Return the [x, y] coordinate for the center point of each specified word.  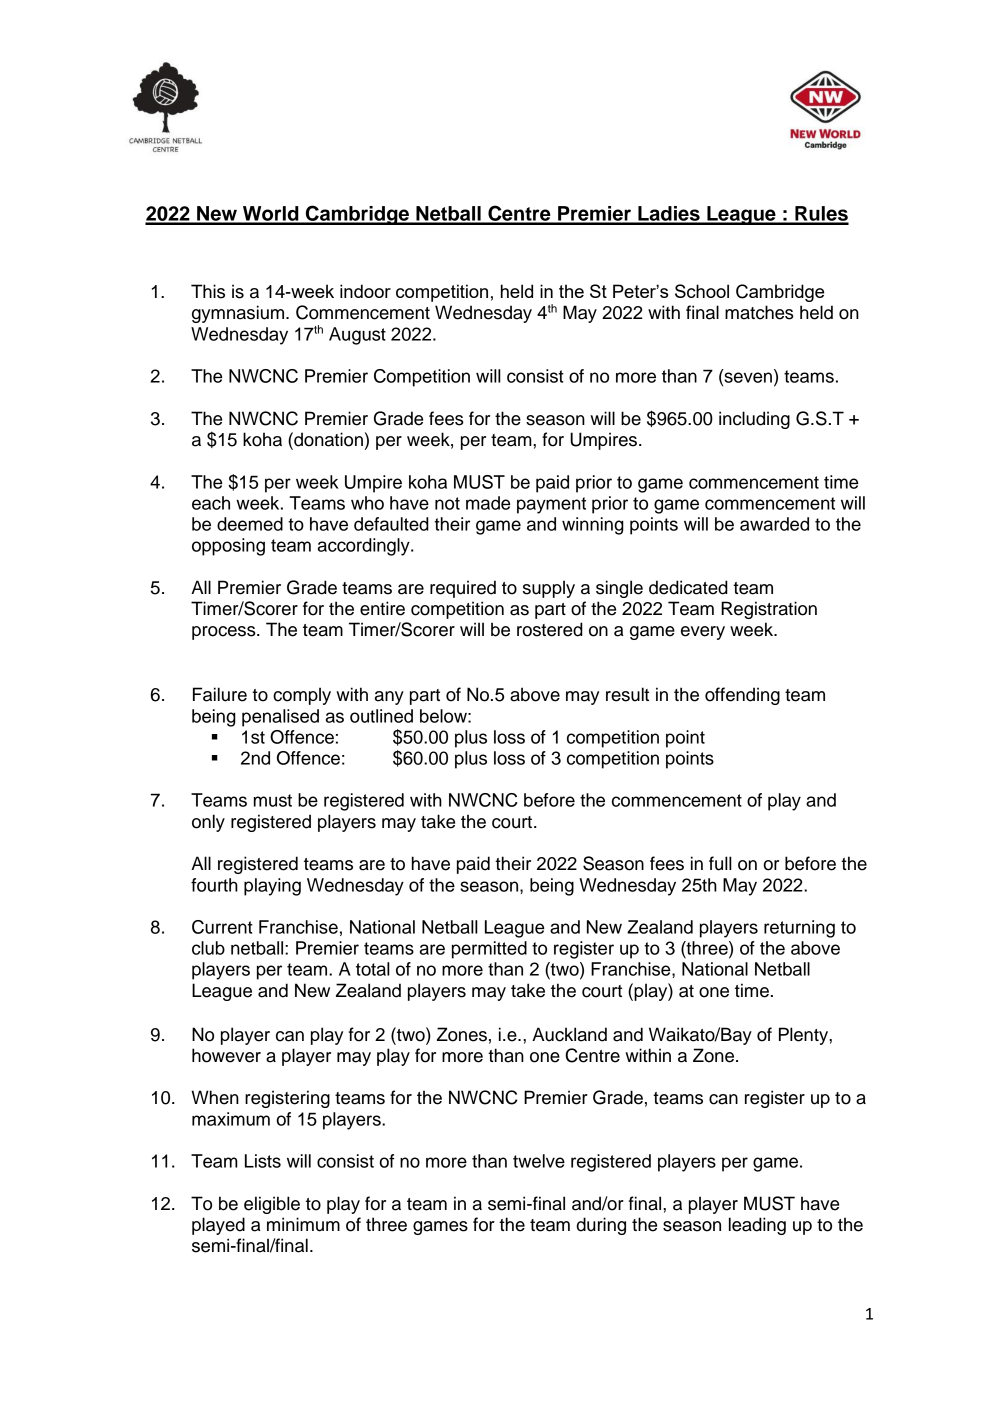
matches [759, 312]
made [488, 503]
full [720, 863]
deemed [250, 524]
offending [742, 696]
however [226, 1055]
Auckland [569, 1034]
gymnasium [239, 314]
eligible [272, 1205]
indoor [365, 291]
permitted [489, 950]
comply [302, 696]
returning [799, 929]
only [208, 823]
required [463, 589]
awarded [774, 524]
